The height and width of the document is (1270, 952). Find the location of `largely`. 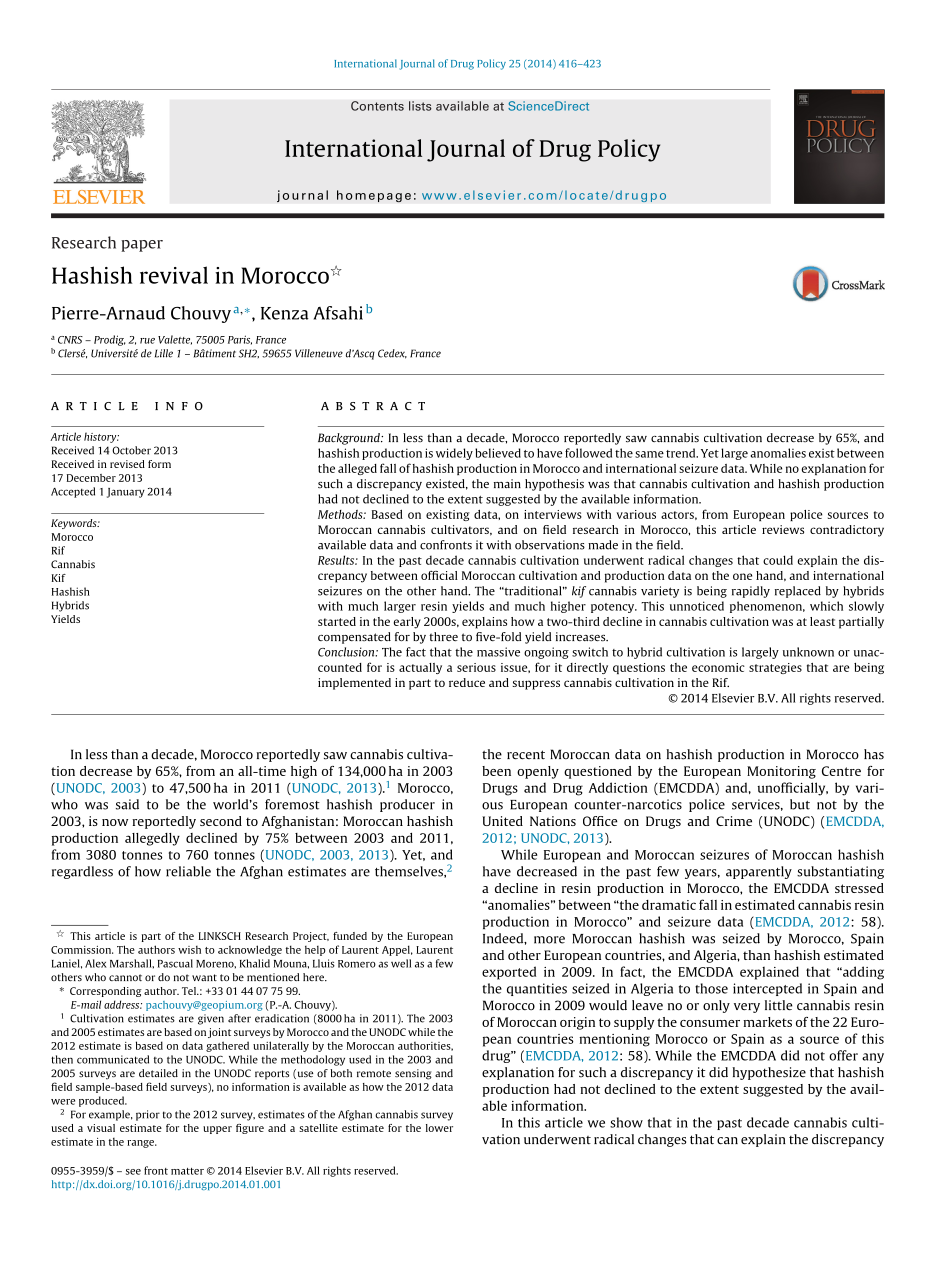

largely is located at coordinates (760, 653).
